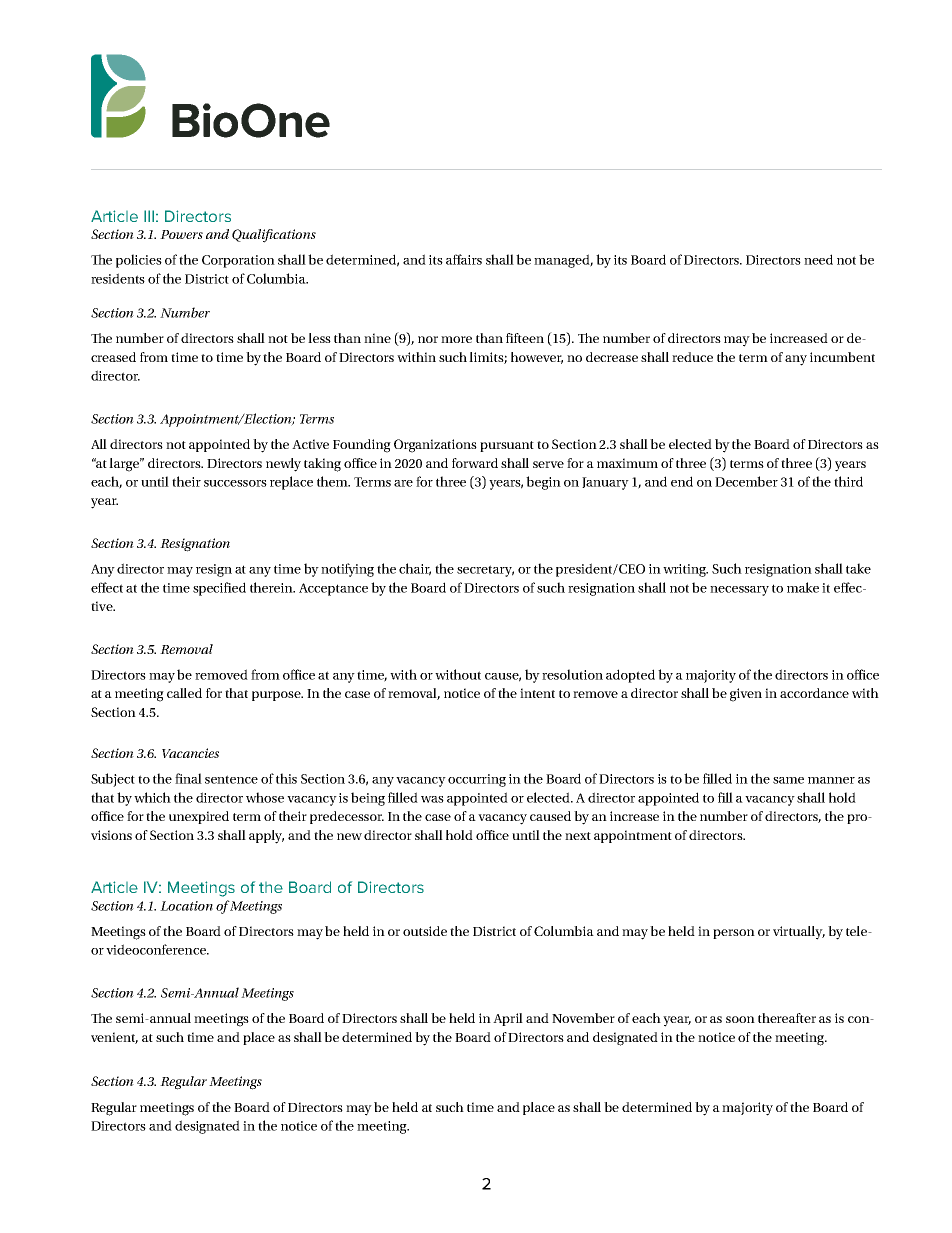  I want to click on December, so click(746, 481).
